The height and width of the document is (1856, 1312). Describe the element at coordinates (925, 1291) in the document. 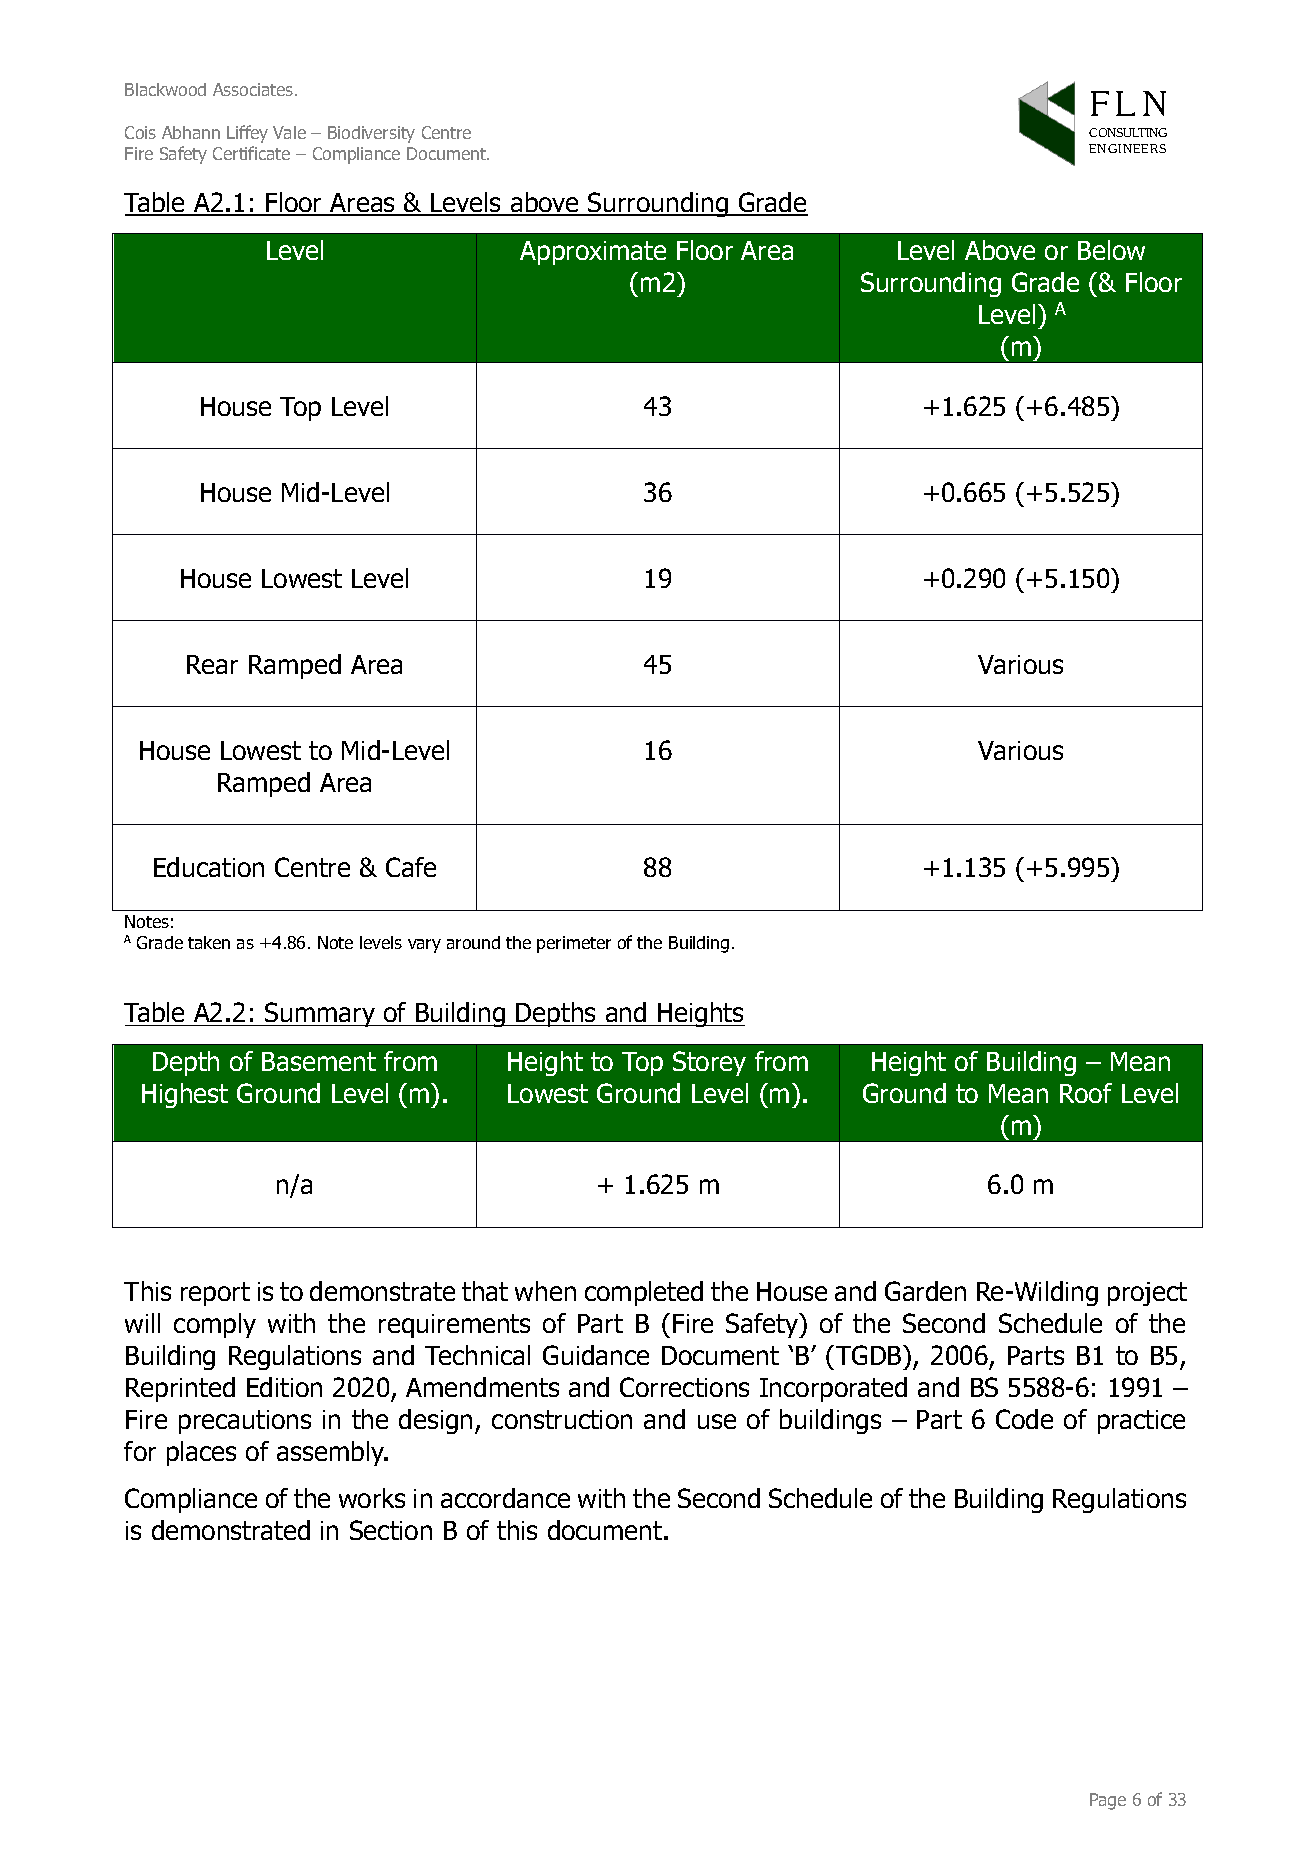

I see `Garden` at that location.
